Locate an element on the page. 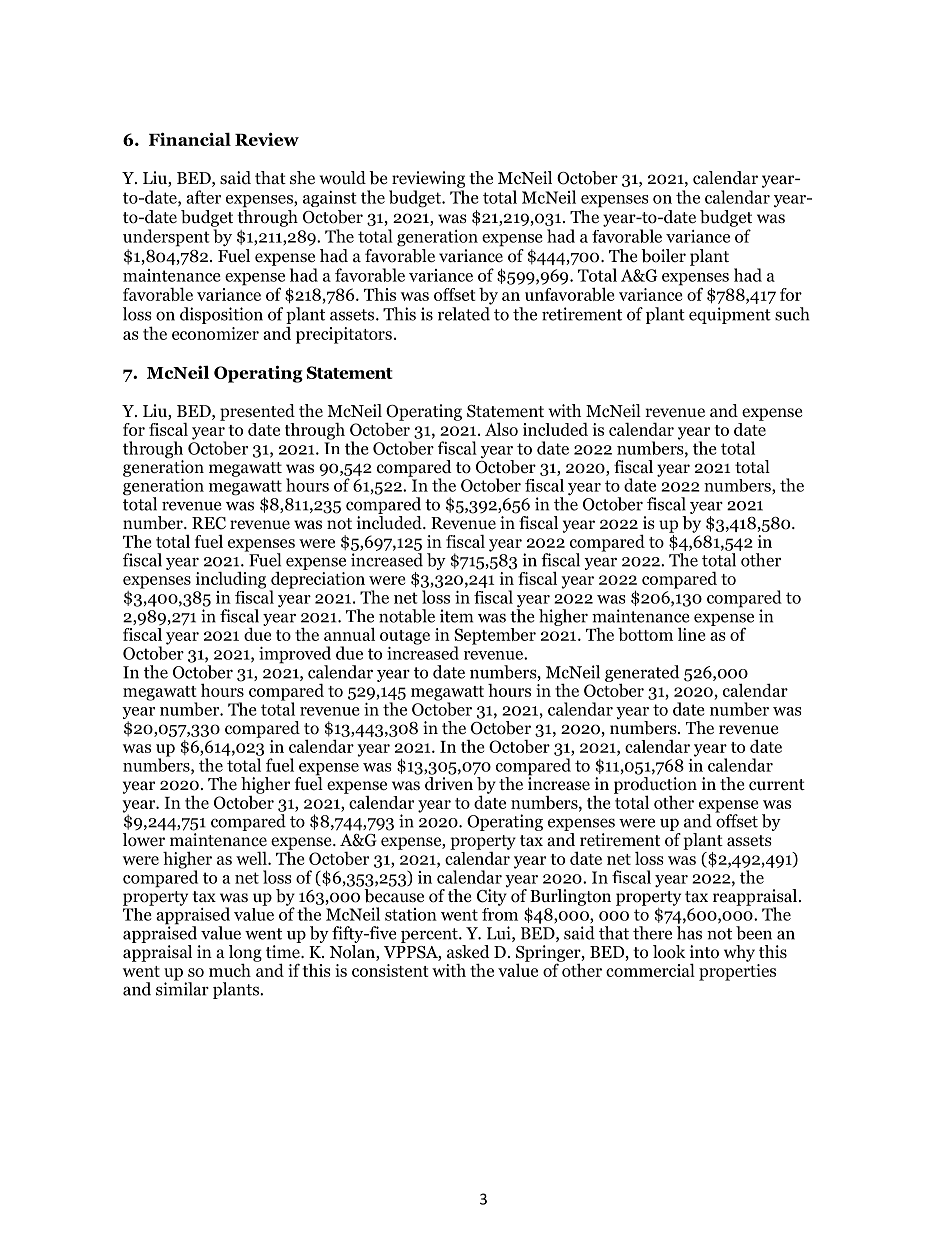  asked is located at coordinates (468, 951).
